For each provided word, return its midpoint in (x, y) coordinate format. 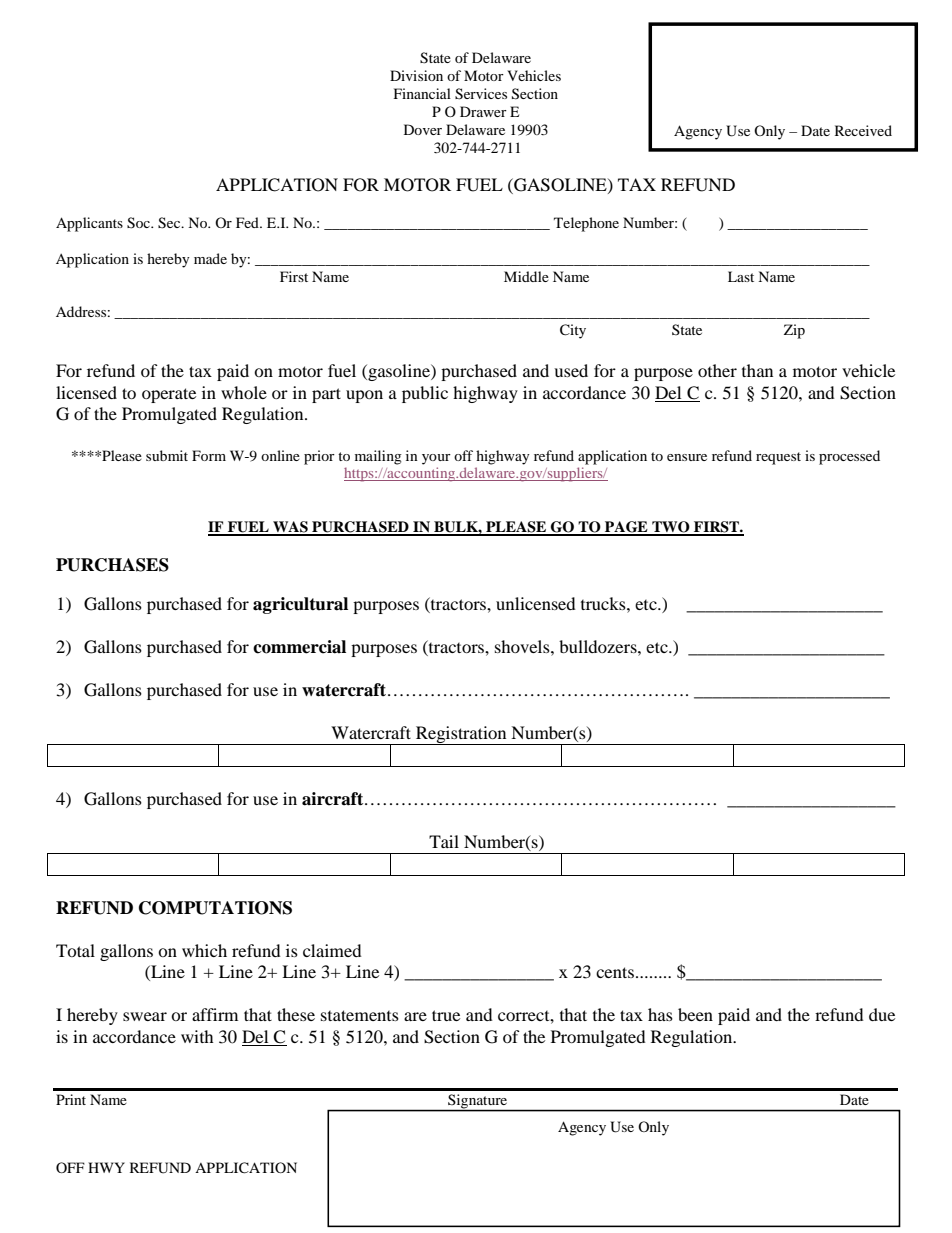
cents (615, 972)
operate (169, 395)
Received (863, 130)
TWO (671, 528)
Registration (461, 735)
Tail (444, 841)
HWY (106, 1167)
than (757, 370)
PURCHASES (112, 565)
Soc (139, 223)
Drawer (483, 111)
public (425, 394)
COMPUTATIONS (215, 908)
